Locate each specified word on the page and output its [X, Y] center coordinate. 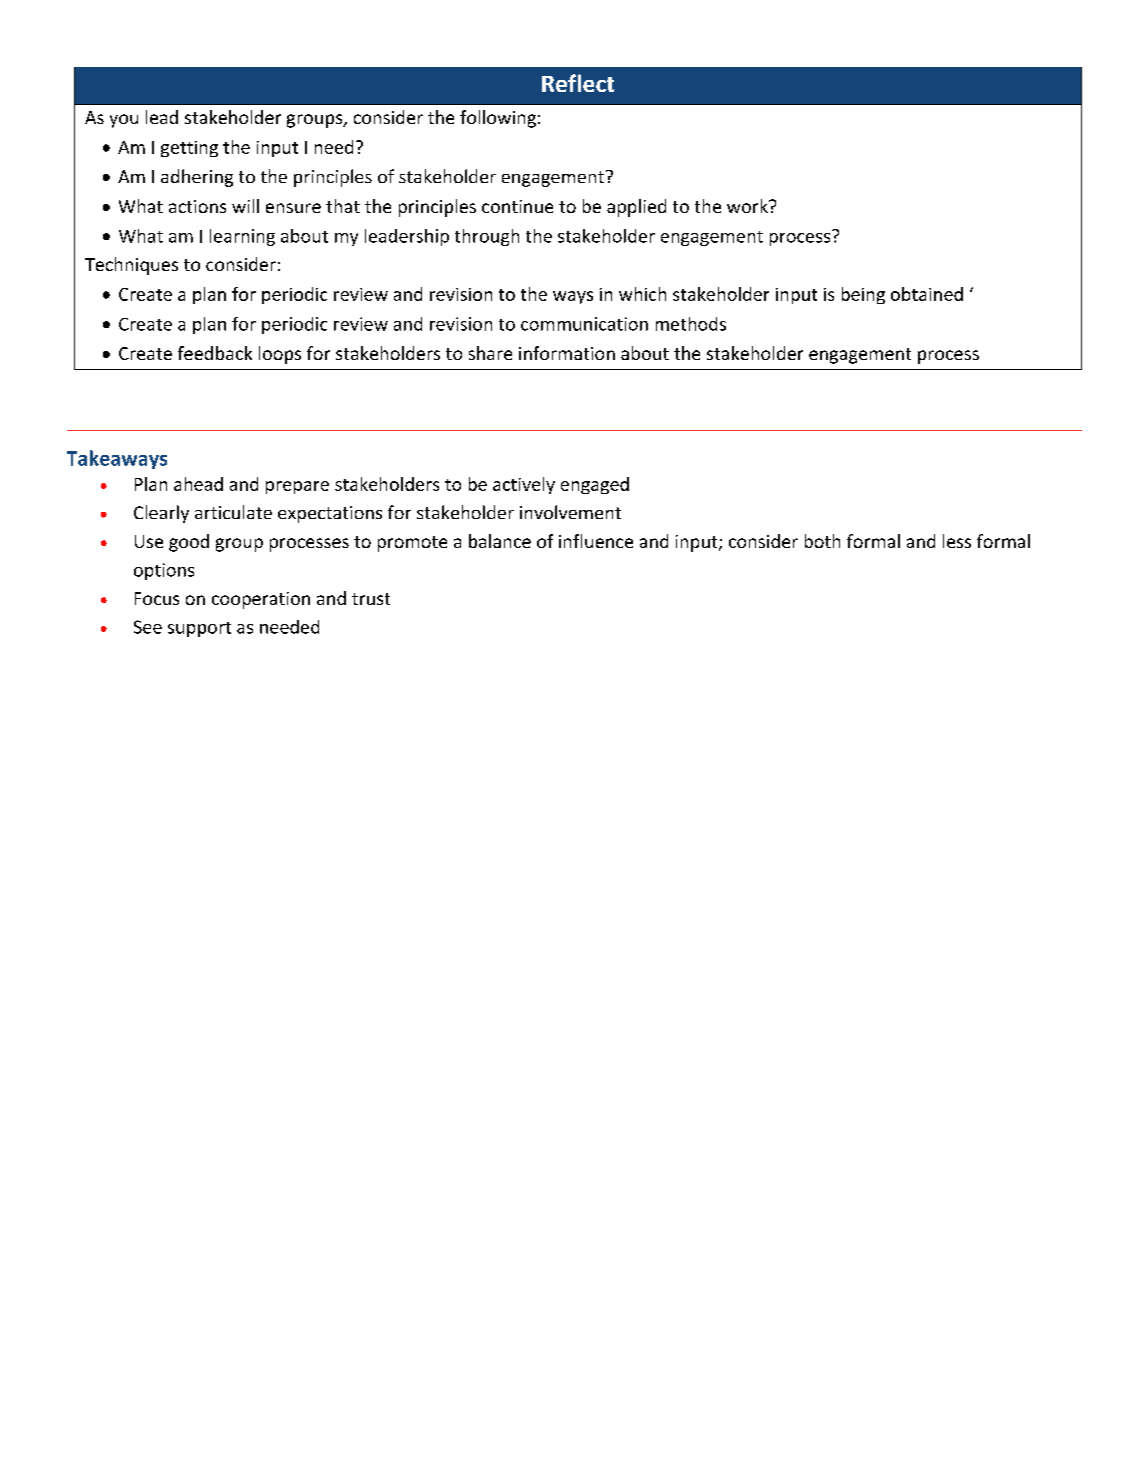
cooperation [261, 600]
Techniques [131, 266]
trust [371, 599]
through [487, 237]
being [863, 295]
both [822, 541]
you [124, 121]
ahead [198, 484]
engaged [595, 485]
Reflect [578, 83]
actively [524, 485]
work [748, 206]
